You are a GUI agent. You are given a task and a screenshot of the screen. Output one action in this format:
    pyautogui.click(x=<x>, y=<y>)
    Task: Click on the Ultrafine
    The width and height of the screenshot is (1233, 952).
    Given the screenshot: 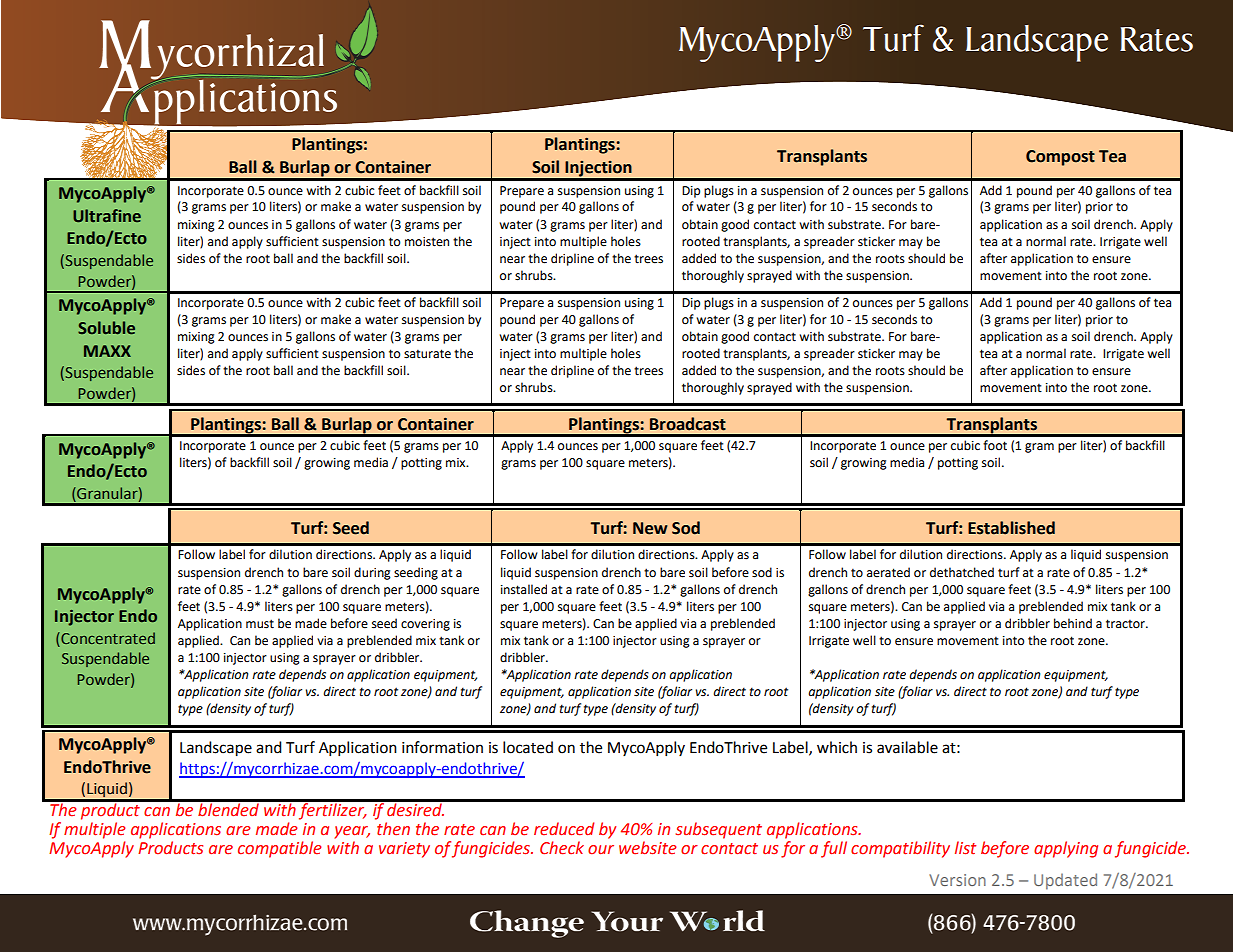 What is the action you would take?
    pyautogui.click(x=107, y=215)
